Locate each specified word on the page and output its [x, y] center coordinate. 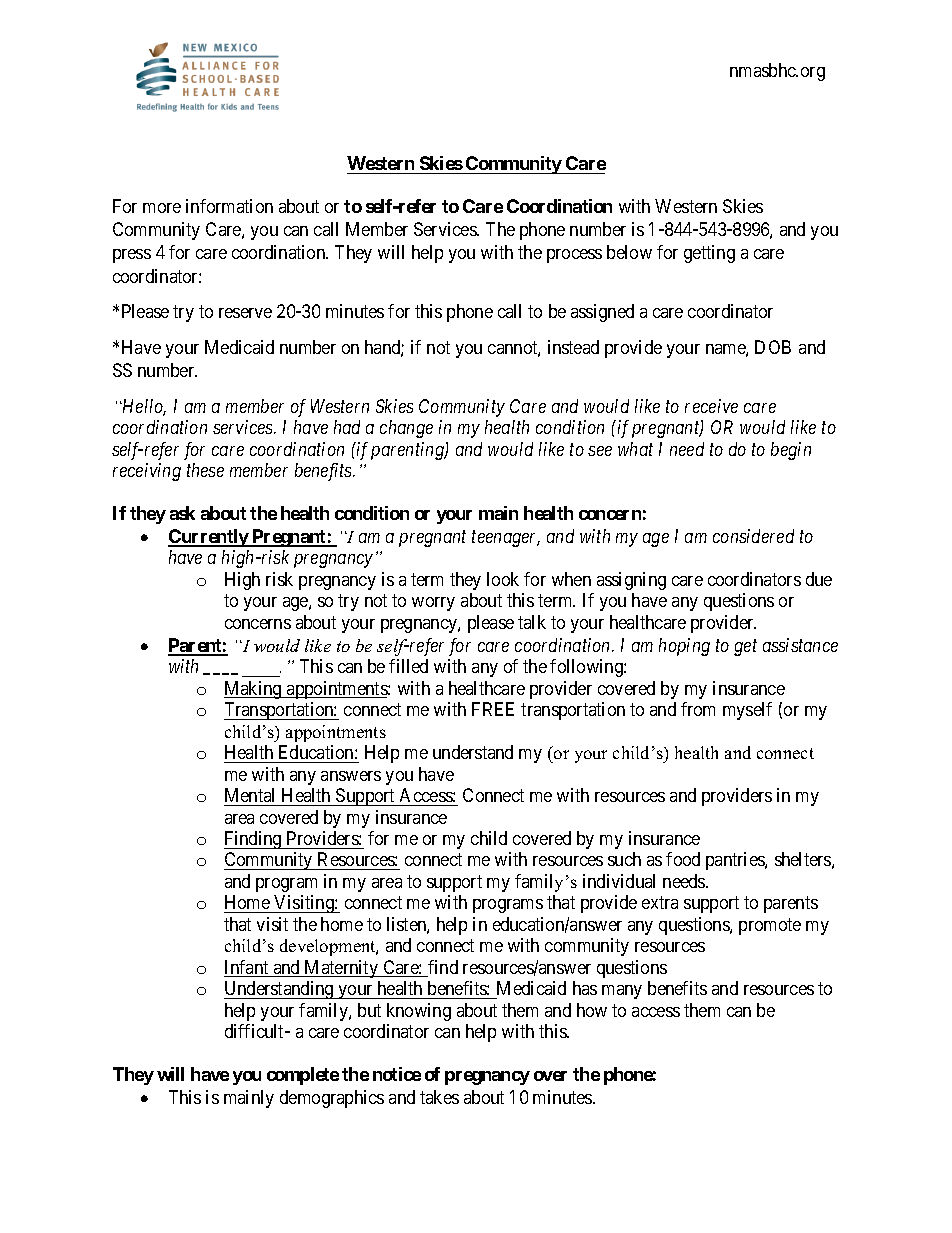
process [574, 256]
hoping [684, 647]
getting [709, 254]
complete [303, 1076]
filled [408, 666]
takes [439, 1097]
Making [254, 690]
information [229, 206]
